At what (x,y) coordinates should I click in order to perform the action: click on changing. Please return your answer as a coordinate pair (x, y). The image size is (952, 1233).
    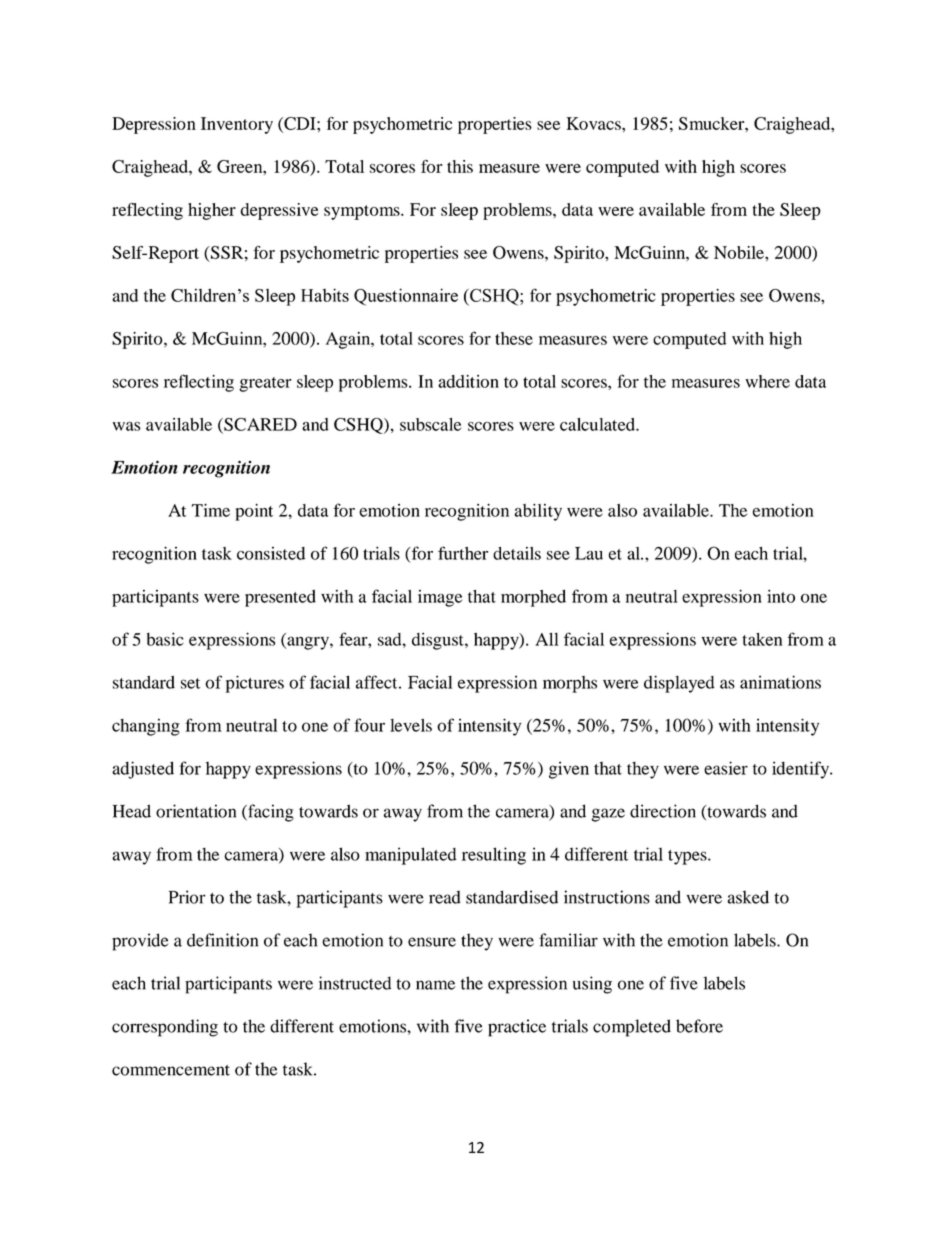
    Looking at the image, I should click on (146, 727).
